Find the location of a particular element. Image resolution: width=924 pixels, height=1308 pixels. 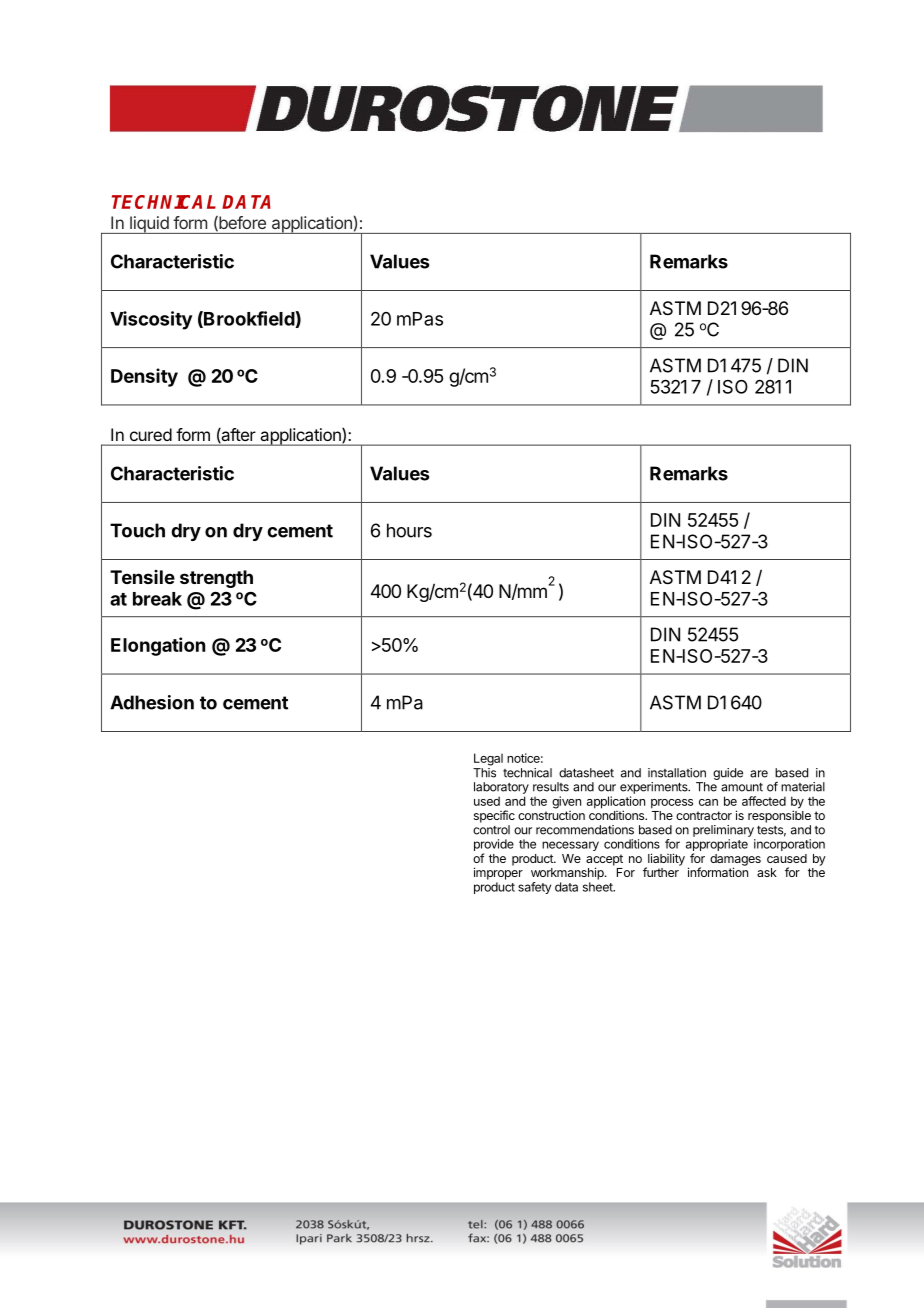

guide is located at coordinates (728, 774).
